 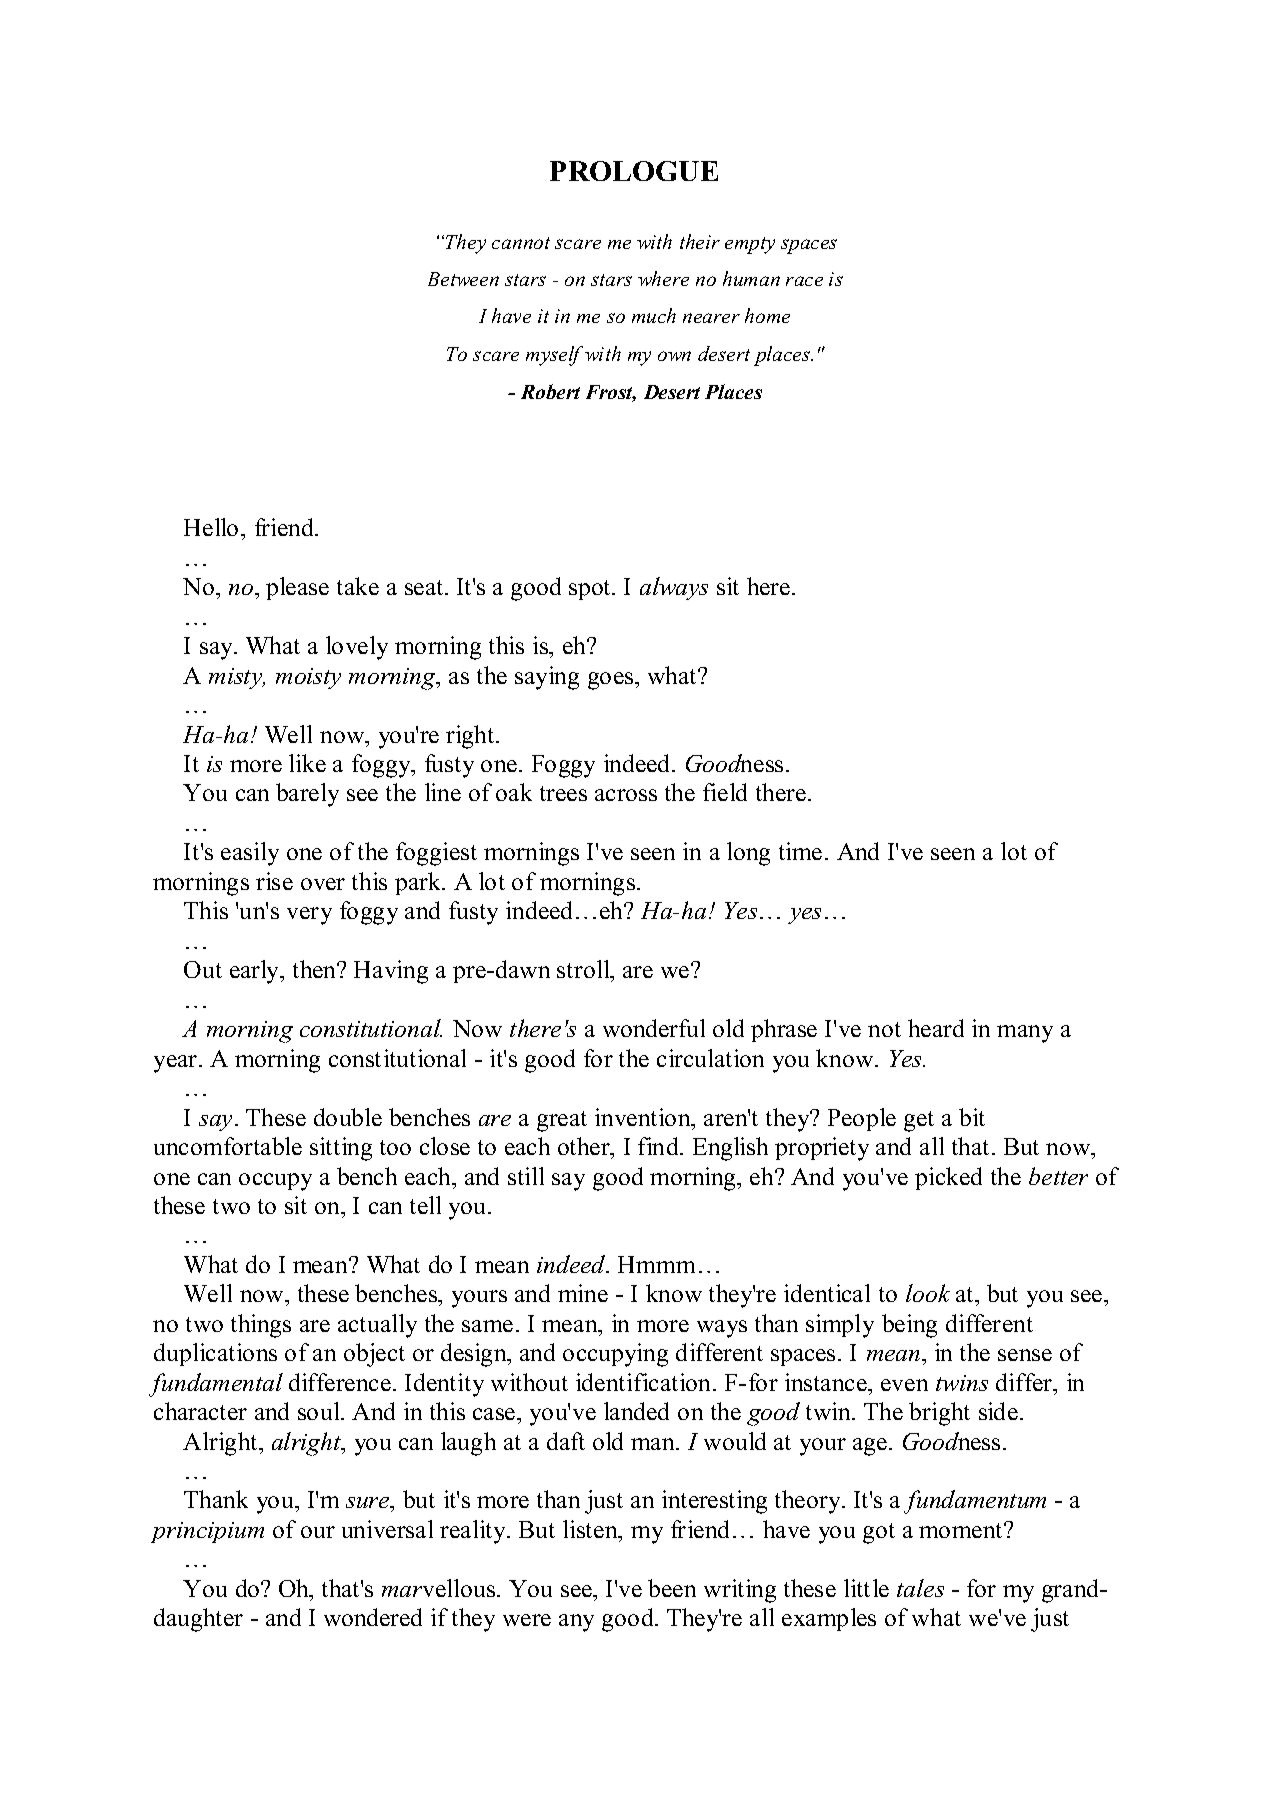 I want to click on spot, so click(x=591, y=590).
